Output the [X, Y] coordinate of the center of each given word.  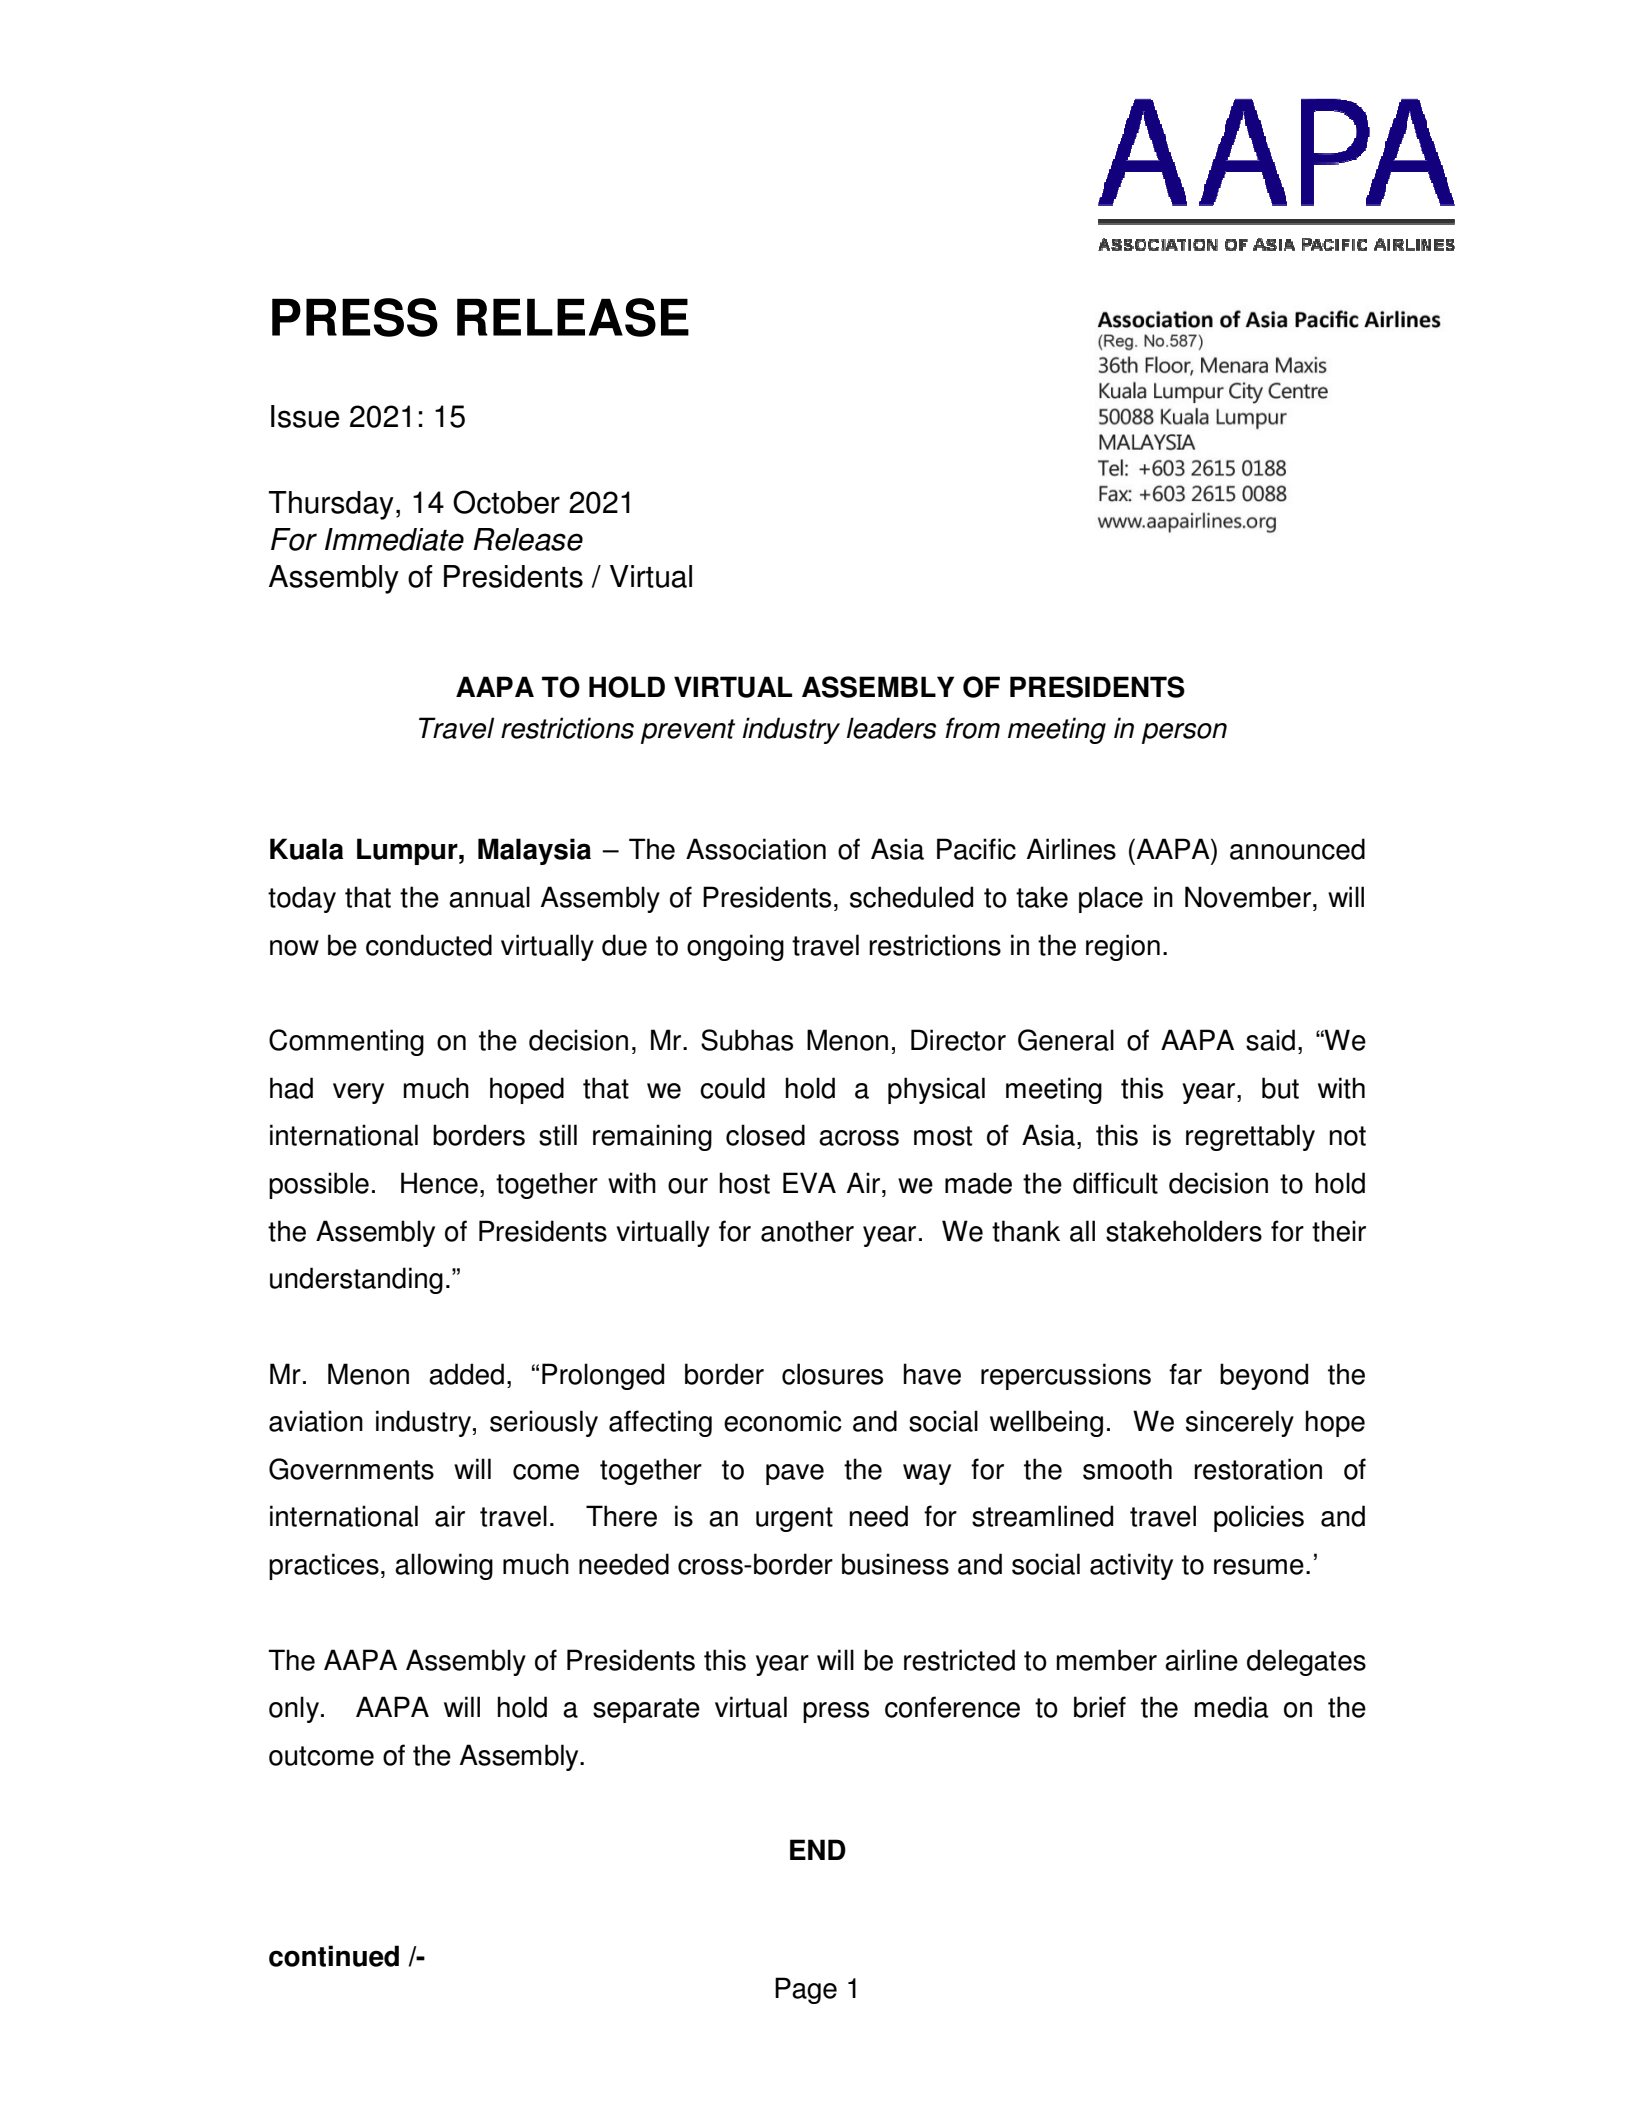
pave [795, 1474]
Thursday [331, 505]
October [506, 502]
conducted [429, 945]
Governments [351, 1469]
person [1184, 733]
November [1248, 897]
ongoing [735, 947]
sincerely [1240, 1423]
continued [334, 1956]
